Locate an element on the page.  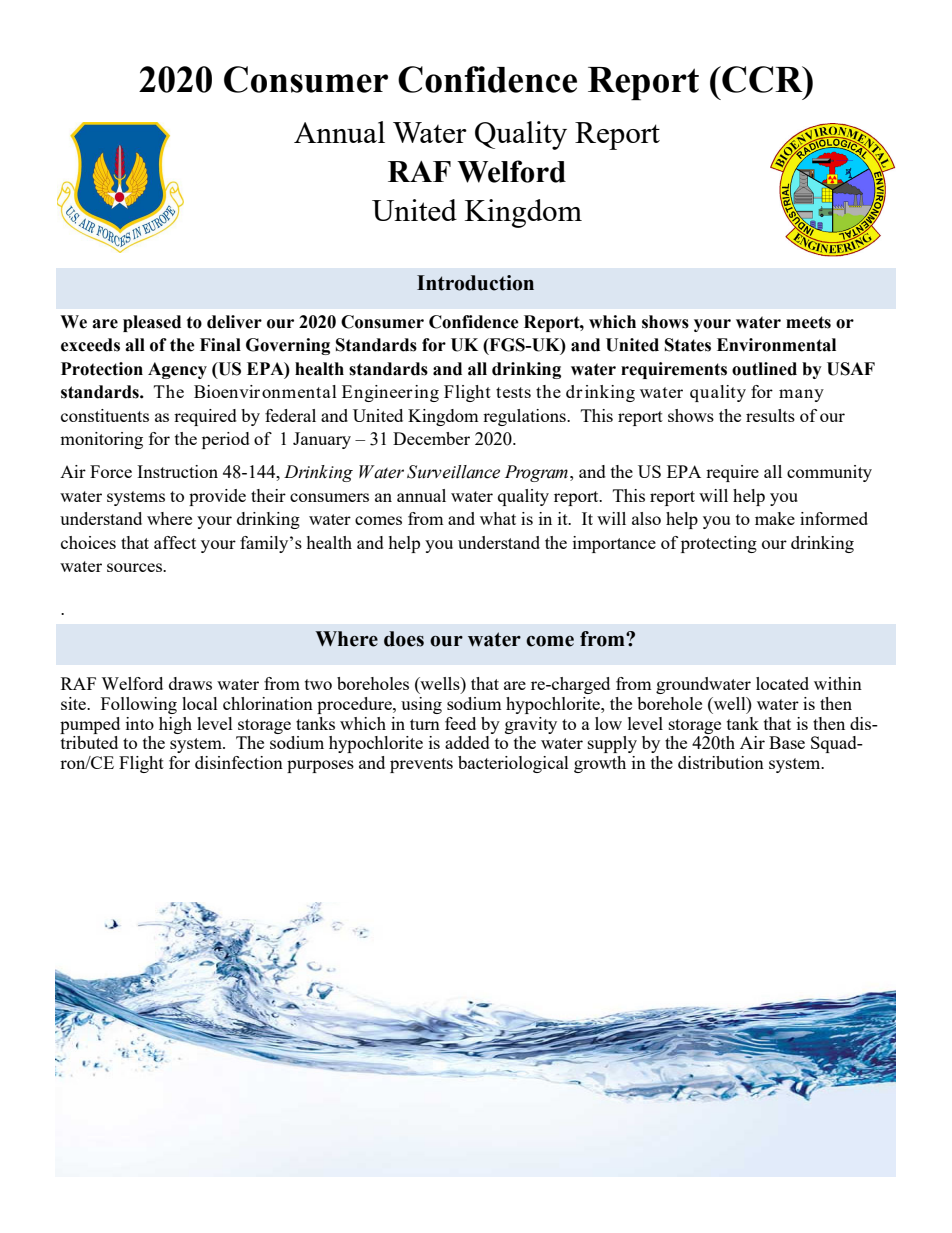
affect is located at coordinates (175, 542).
